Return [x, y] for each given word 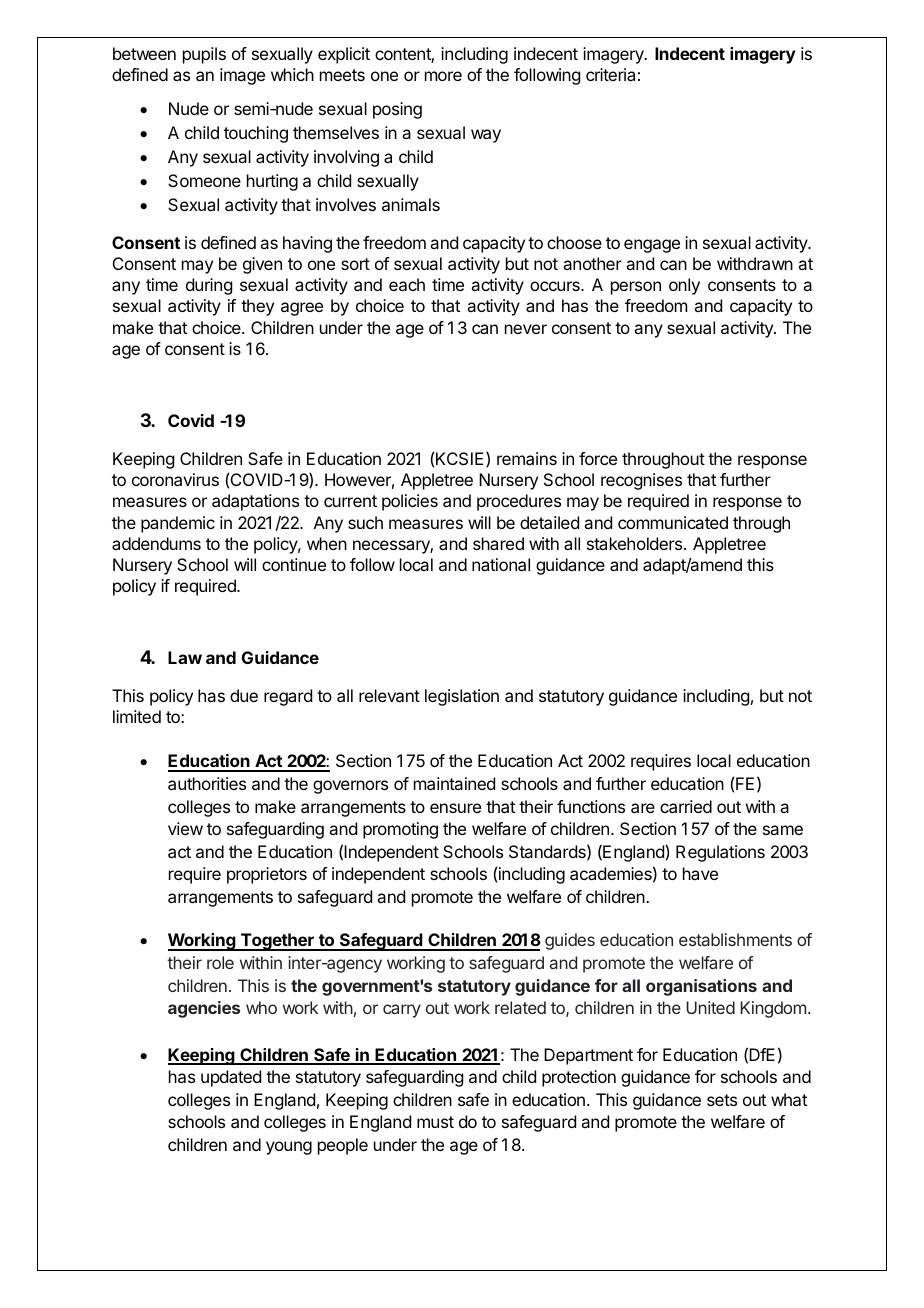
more [443, 76]
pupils [204, 55]
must [435, 1122]
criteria [610, 74]
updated [231, 1078]
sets [722, 1100]
